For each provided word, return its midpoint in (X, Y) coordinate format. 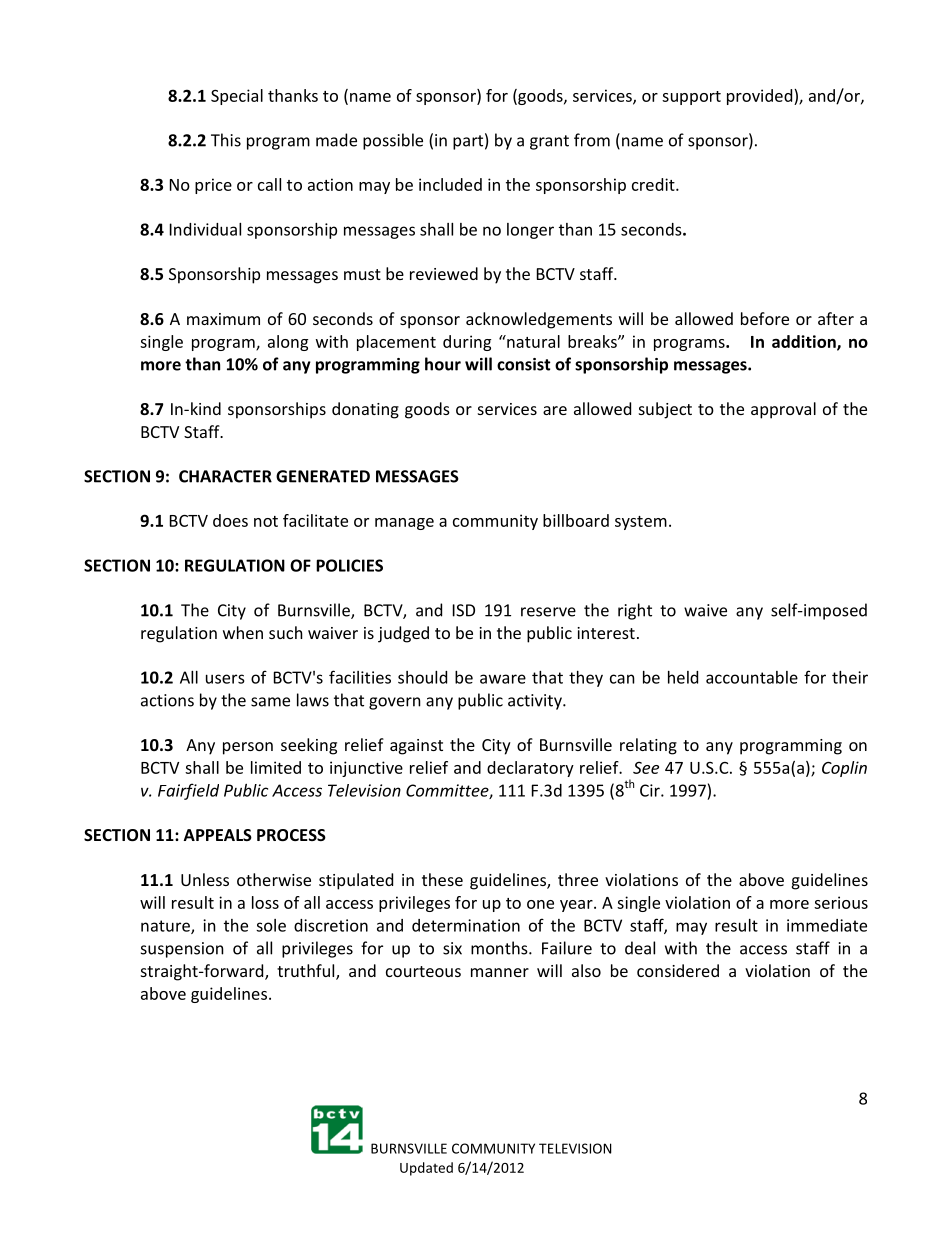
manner (500, 972)
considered (678, 970)
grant (549, 142)
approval (783, 410)
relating (648, 746)
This (226, 140)
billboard (576, 520)
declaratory (530, 769)
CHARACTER (225, 476)
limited (276, 767)
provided (761, 97)
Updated (426, 1169)
